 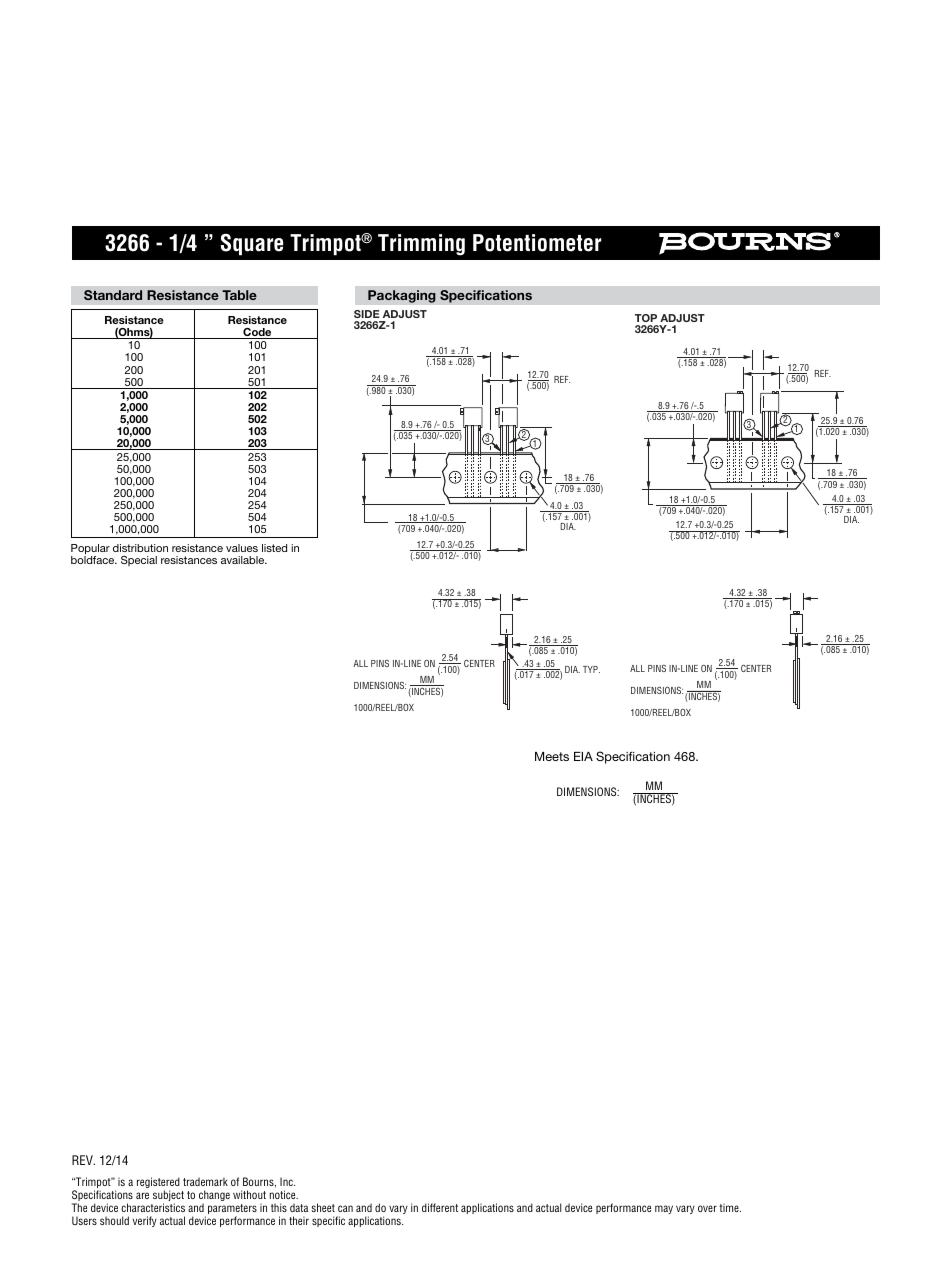 What do you see at coordinates (583, 756) in the screenshot?
I see `EIA` at bounding box center [583, 756].
